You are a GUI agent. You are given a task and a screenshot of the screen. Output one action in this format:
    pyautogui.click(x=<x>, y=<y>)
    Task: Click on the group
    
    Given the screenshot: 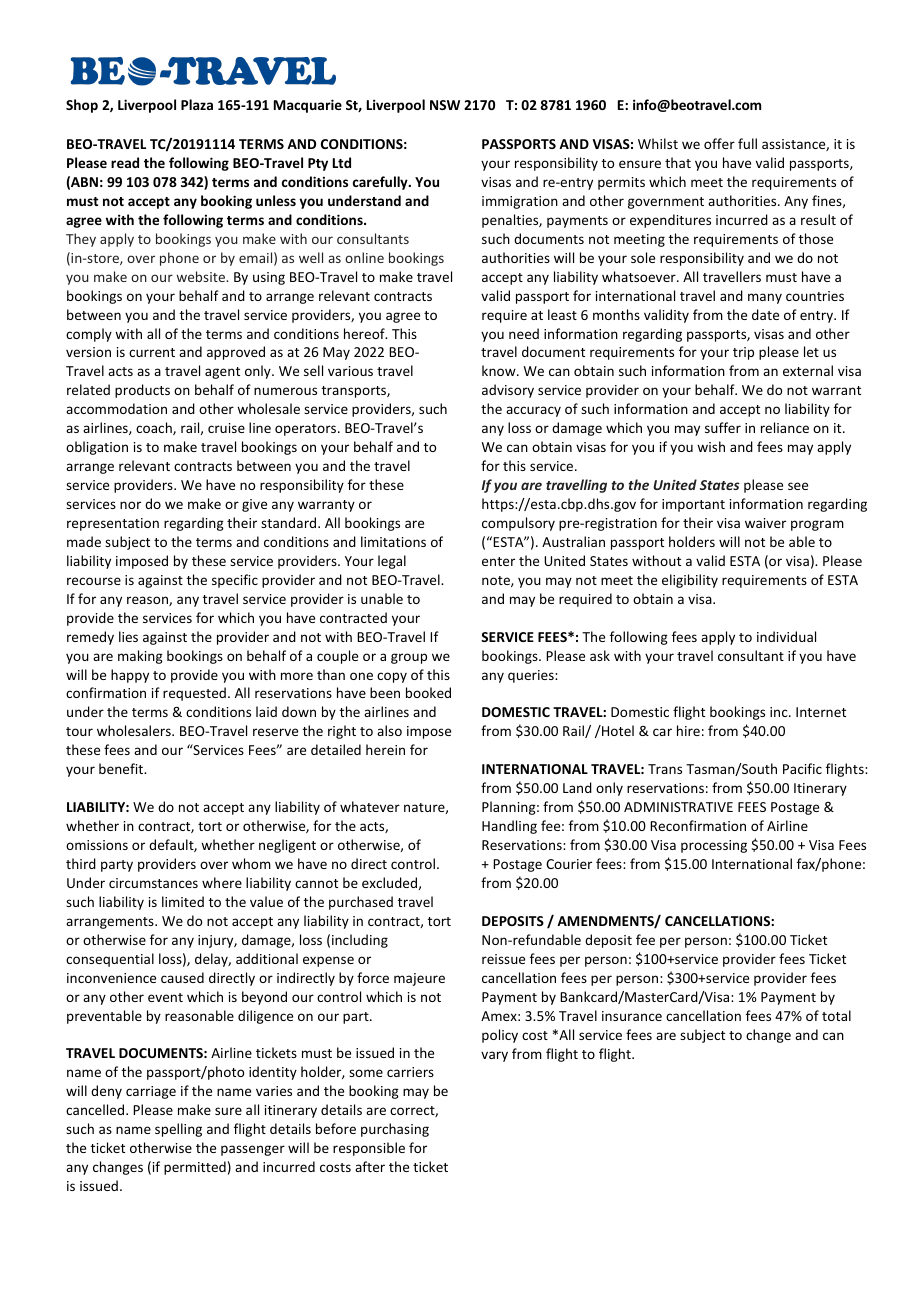 What is the action you would take?
    pyautogui.click(x=409, y=658)
